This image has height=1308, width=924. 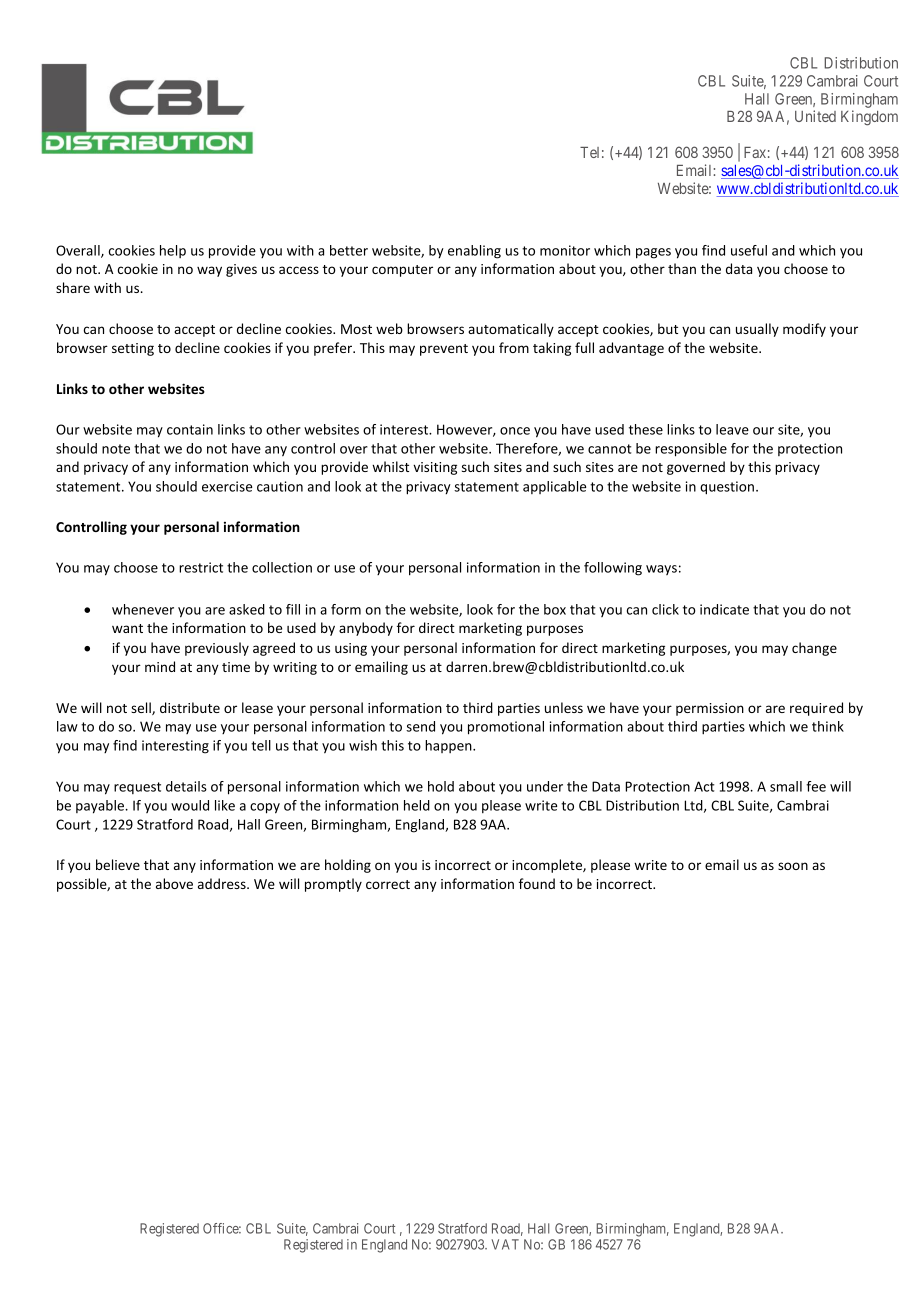 I want to click on held, so click(x=417, y=805).
